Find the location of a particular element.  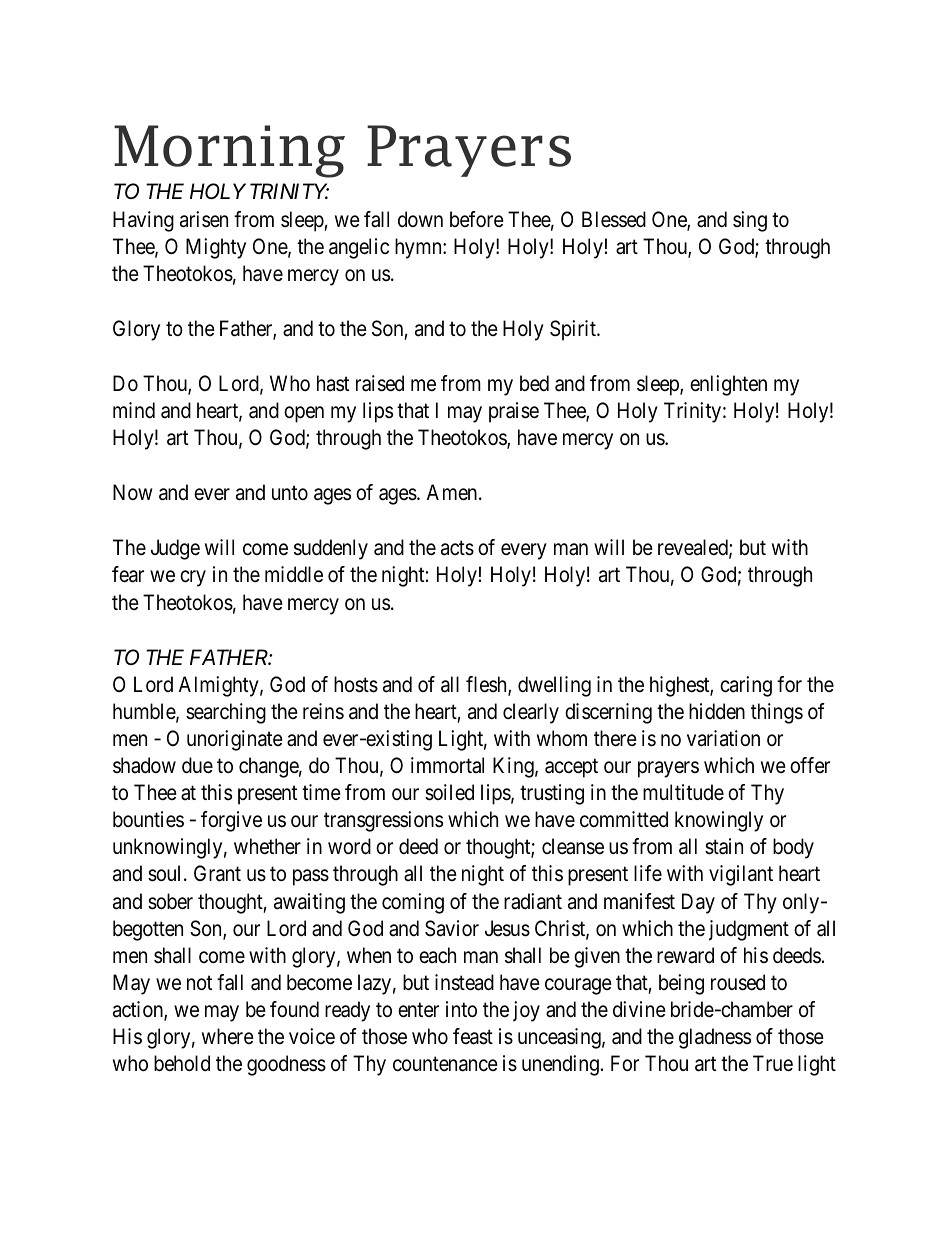

unto is located at coordinates (290, 493).
